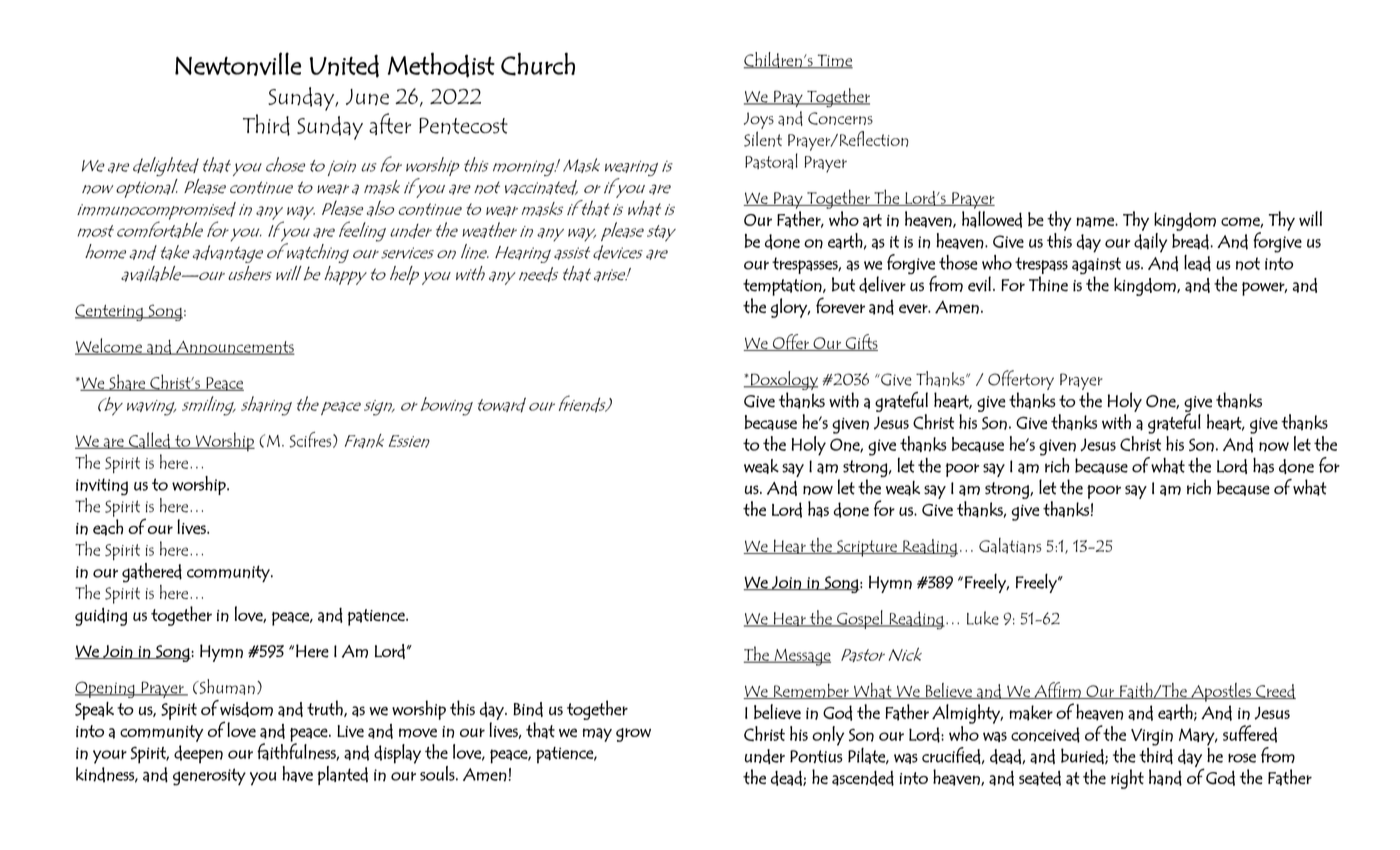 This image has height=850, width=1400. What do you see at coordinates (983, 618) in the image?
I see `Luke` at bounding box center [983, 618].
